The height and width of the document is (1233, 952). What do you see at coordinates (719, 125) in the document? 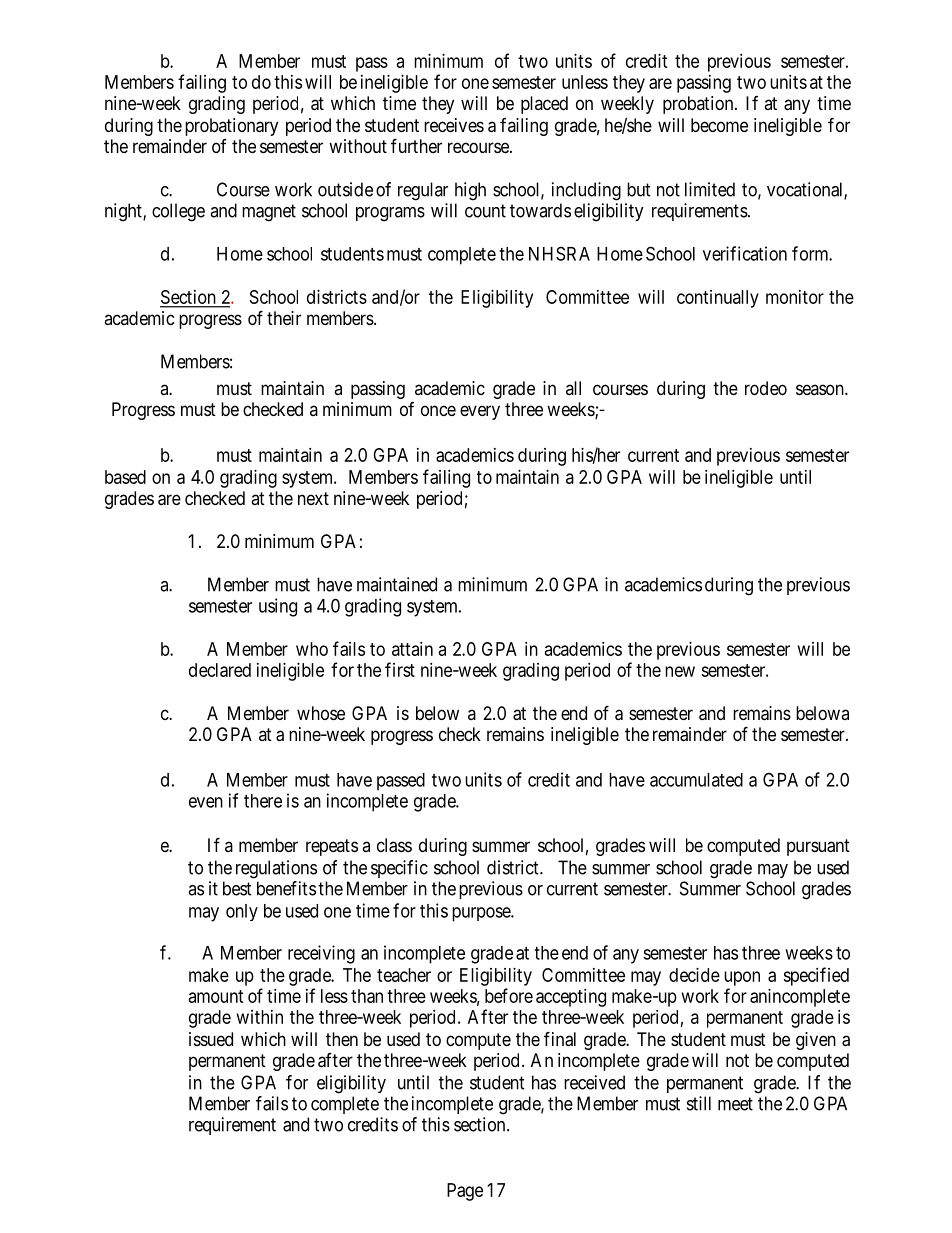
I see `become` at bounding box center [719, 125].
